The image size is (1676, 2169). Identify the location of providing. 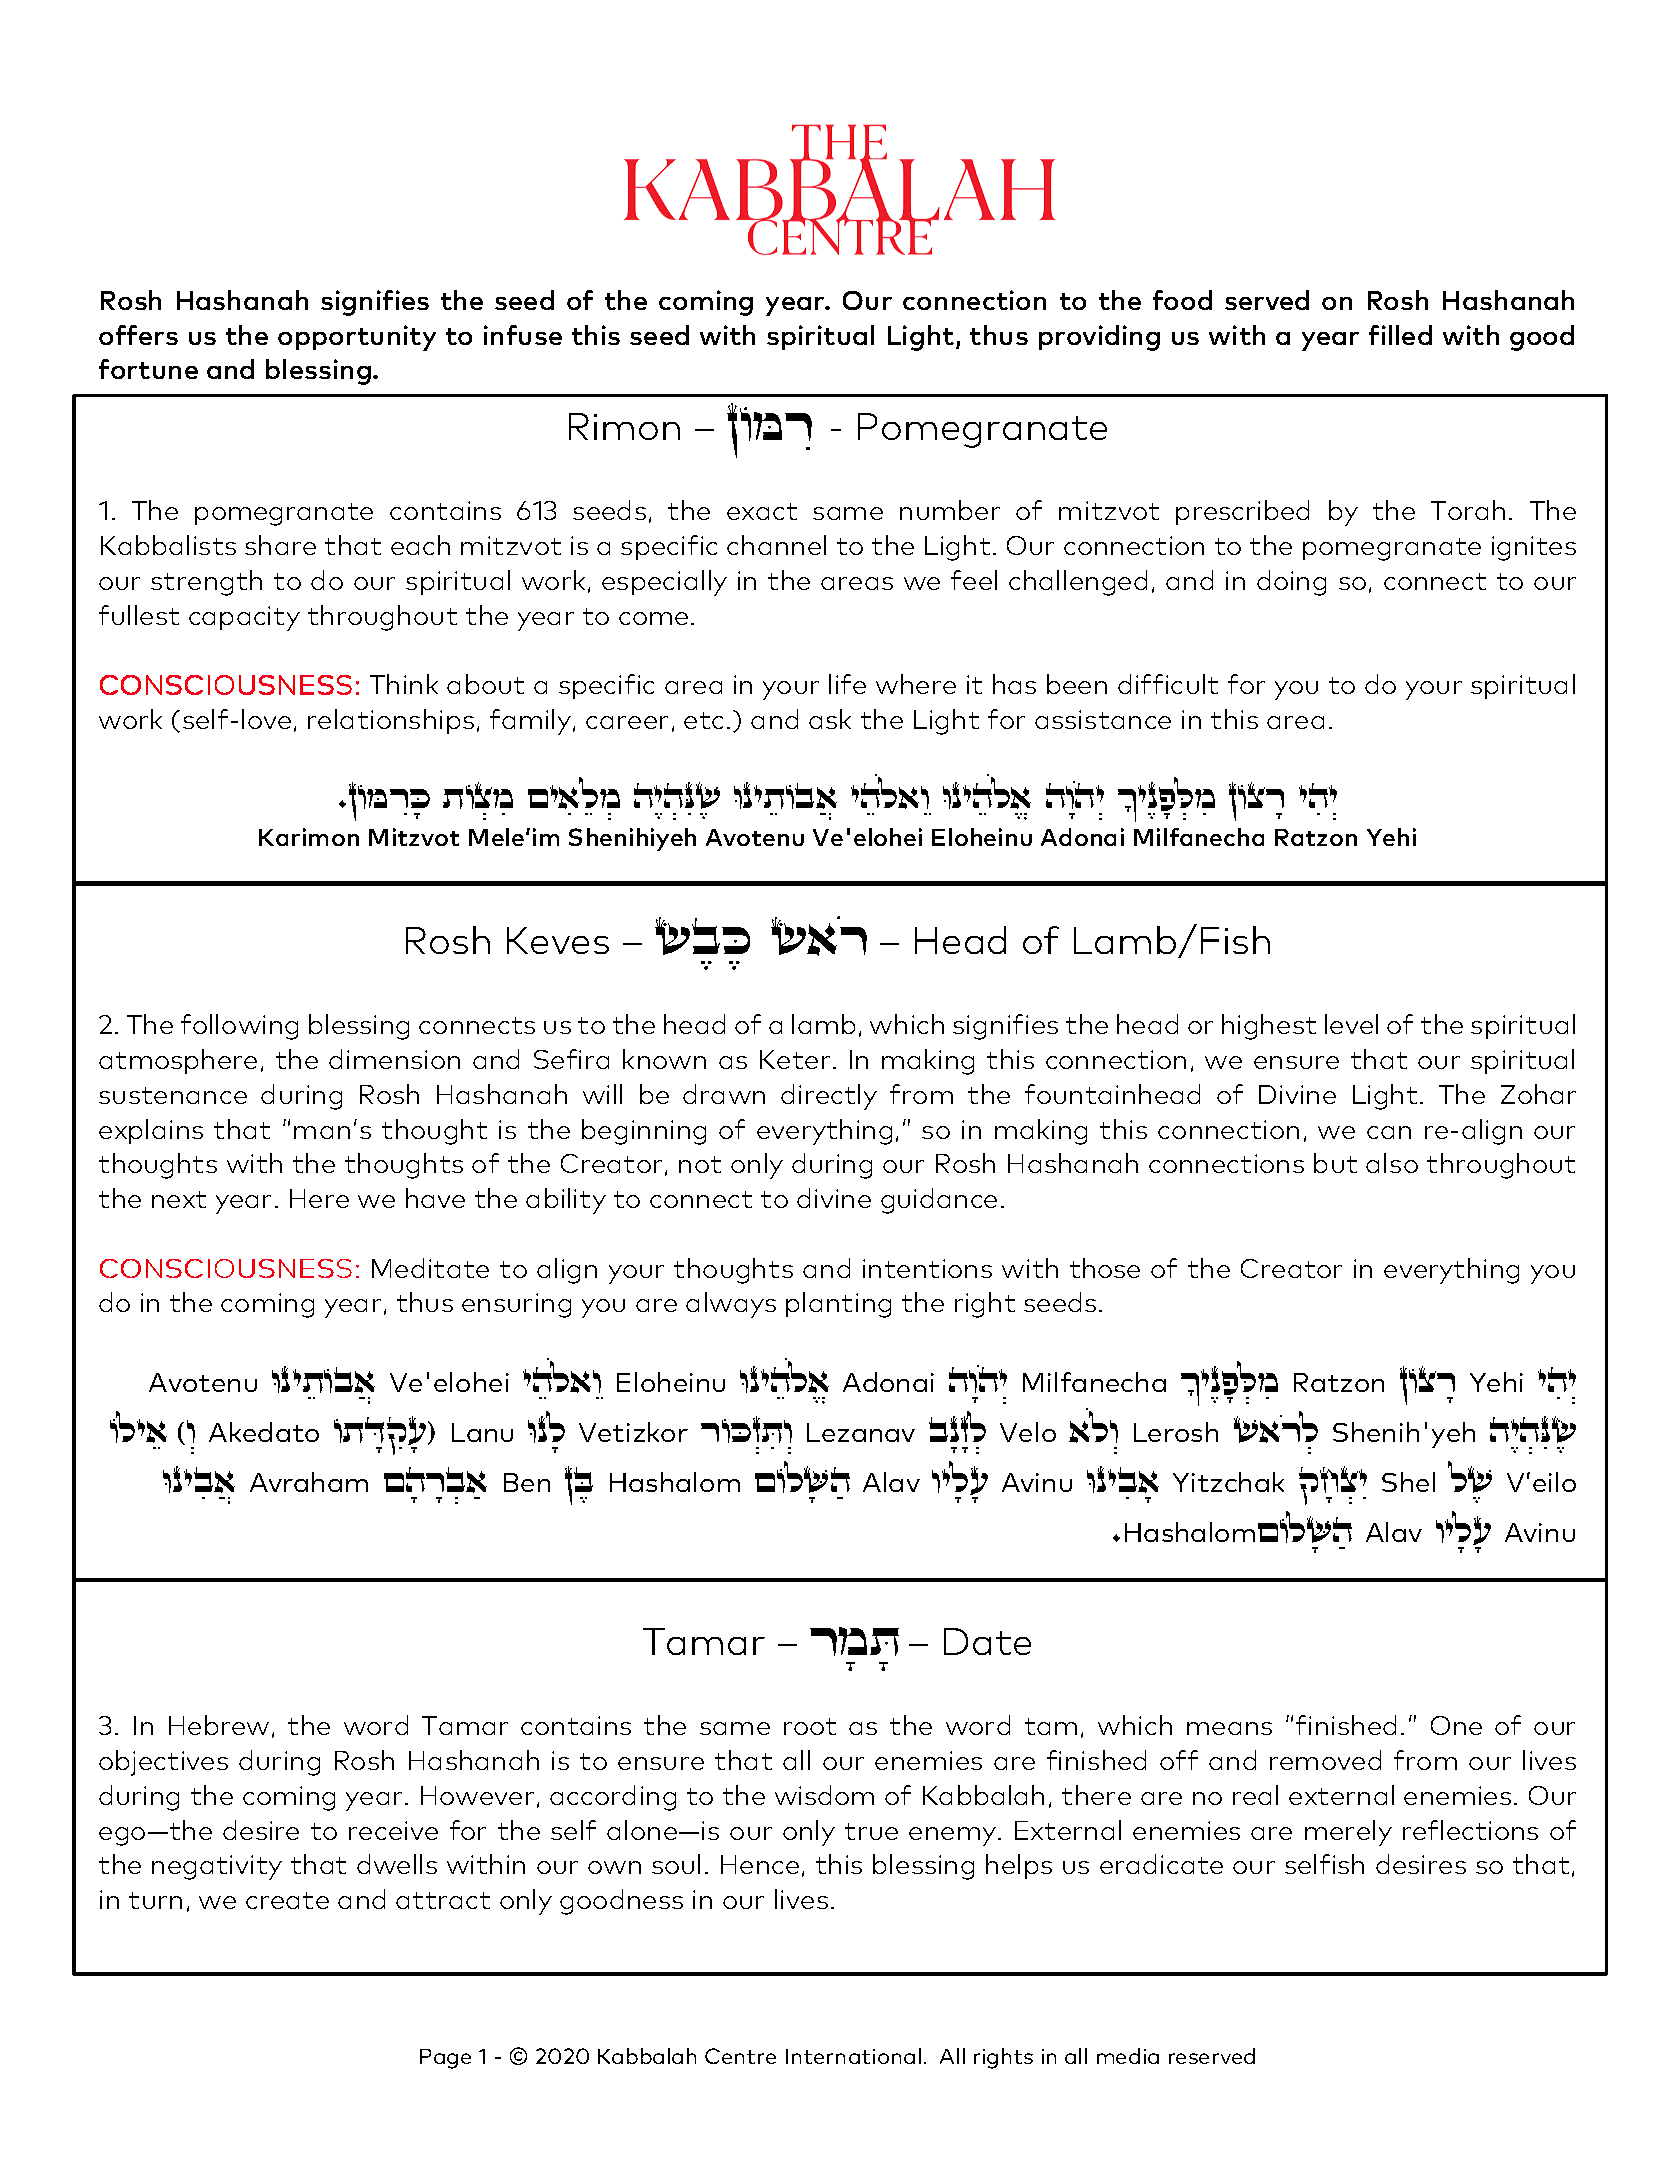
(1099, 338).
